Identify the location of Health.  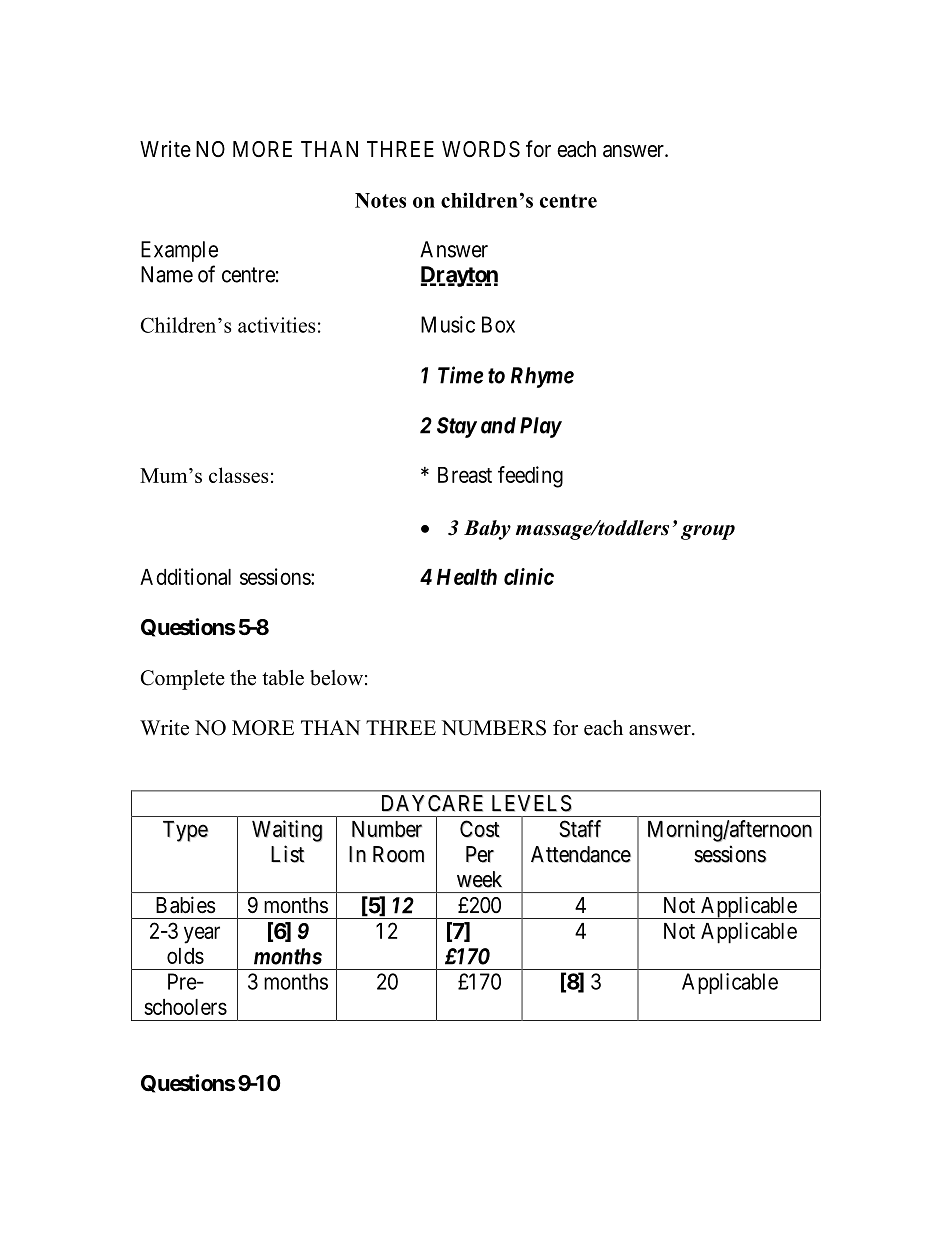
(467, 577).
